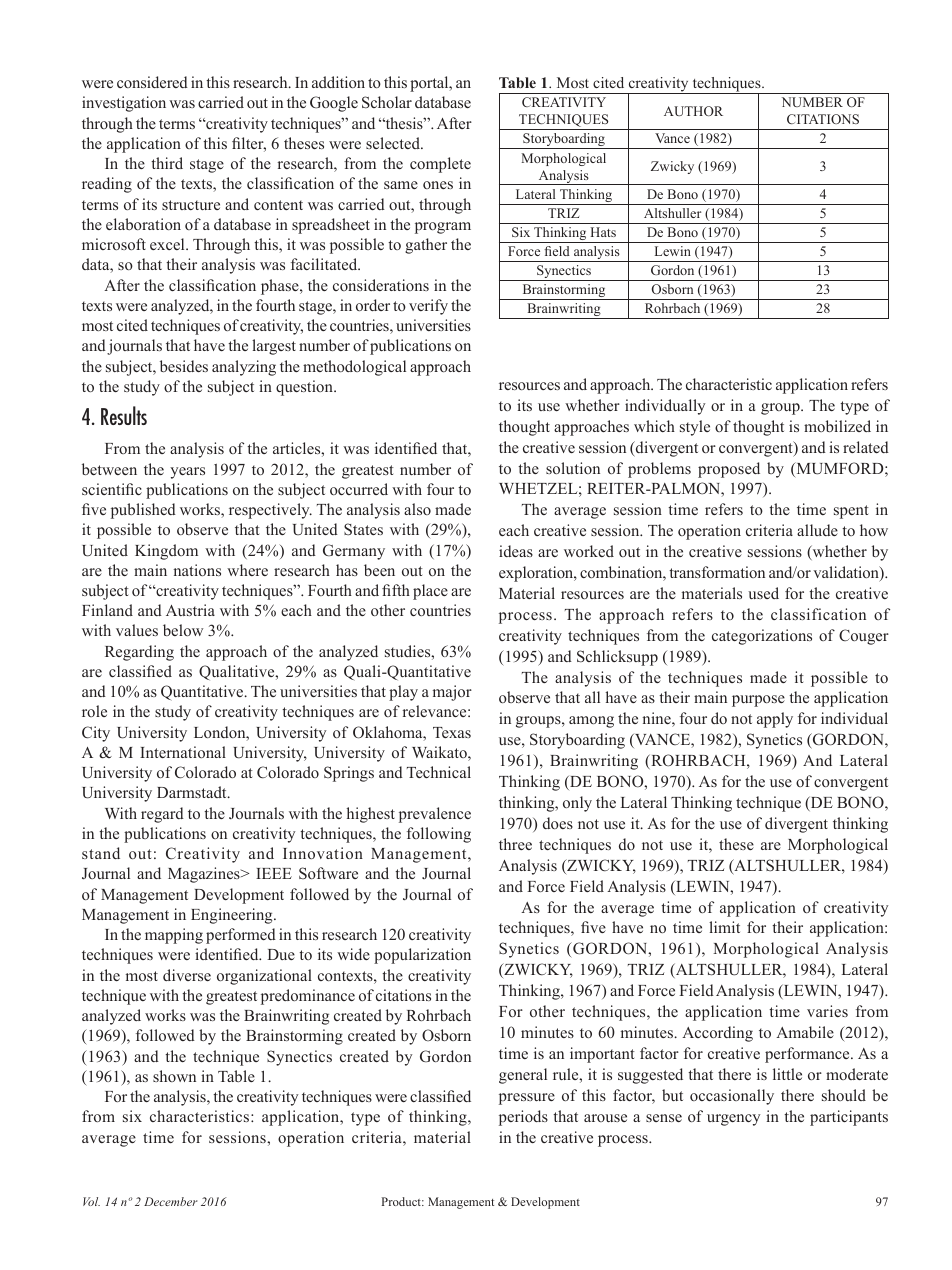 This screenshot has width=952, height=1270. I want to click on AUTHOR, so click(693, 111).
